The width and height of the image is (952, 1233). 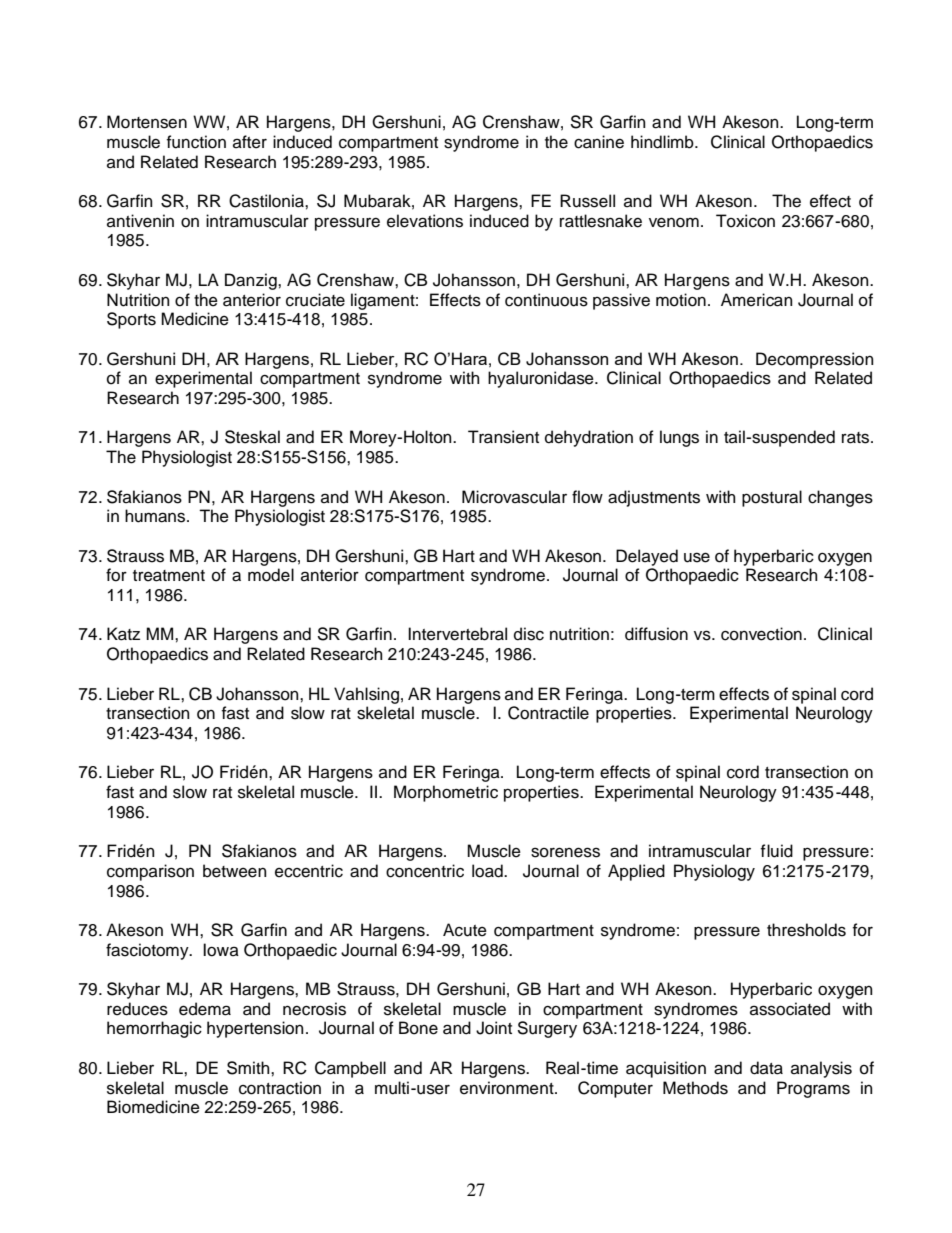 What do you see at coordinates (766, 1068) in the image?
I see `data` at bounding box center [766, 1068].
